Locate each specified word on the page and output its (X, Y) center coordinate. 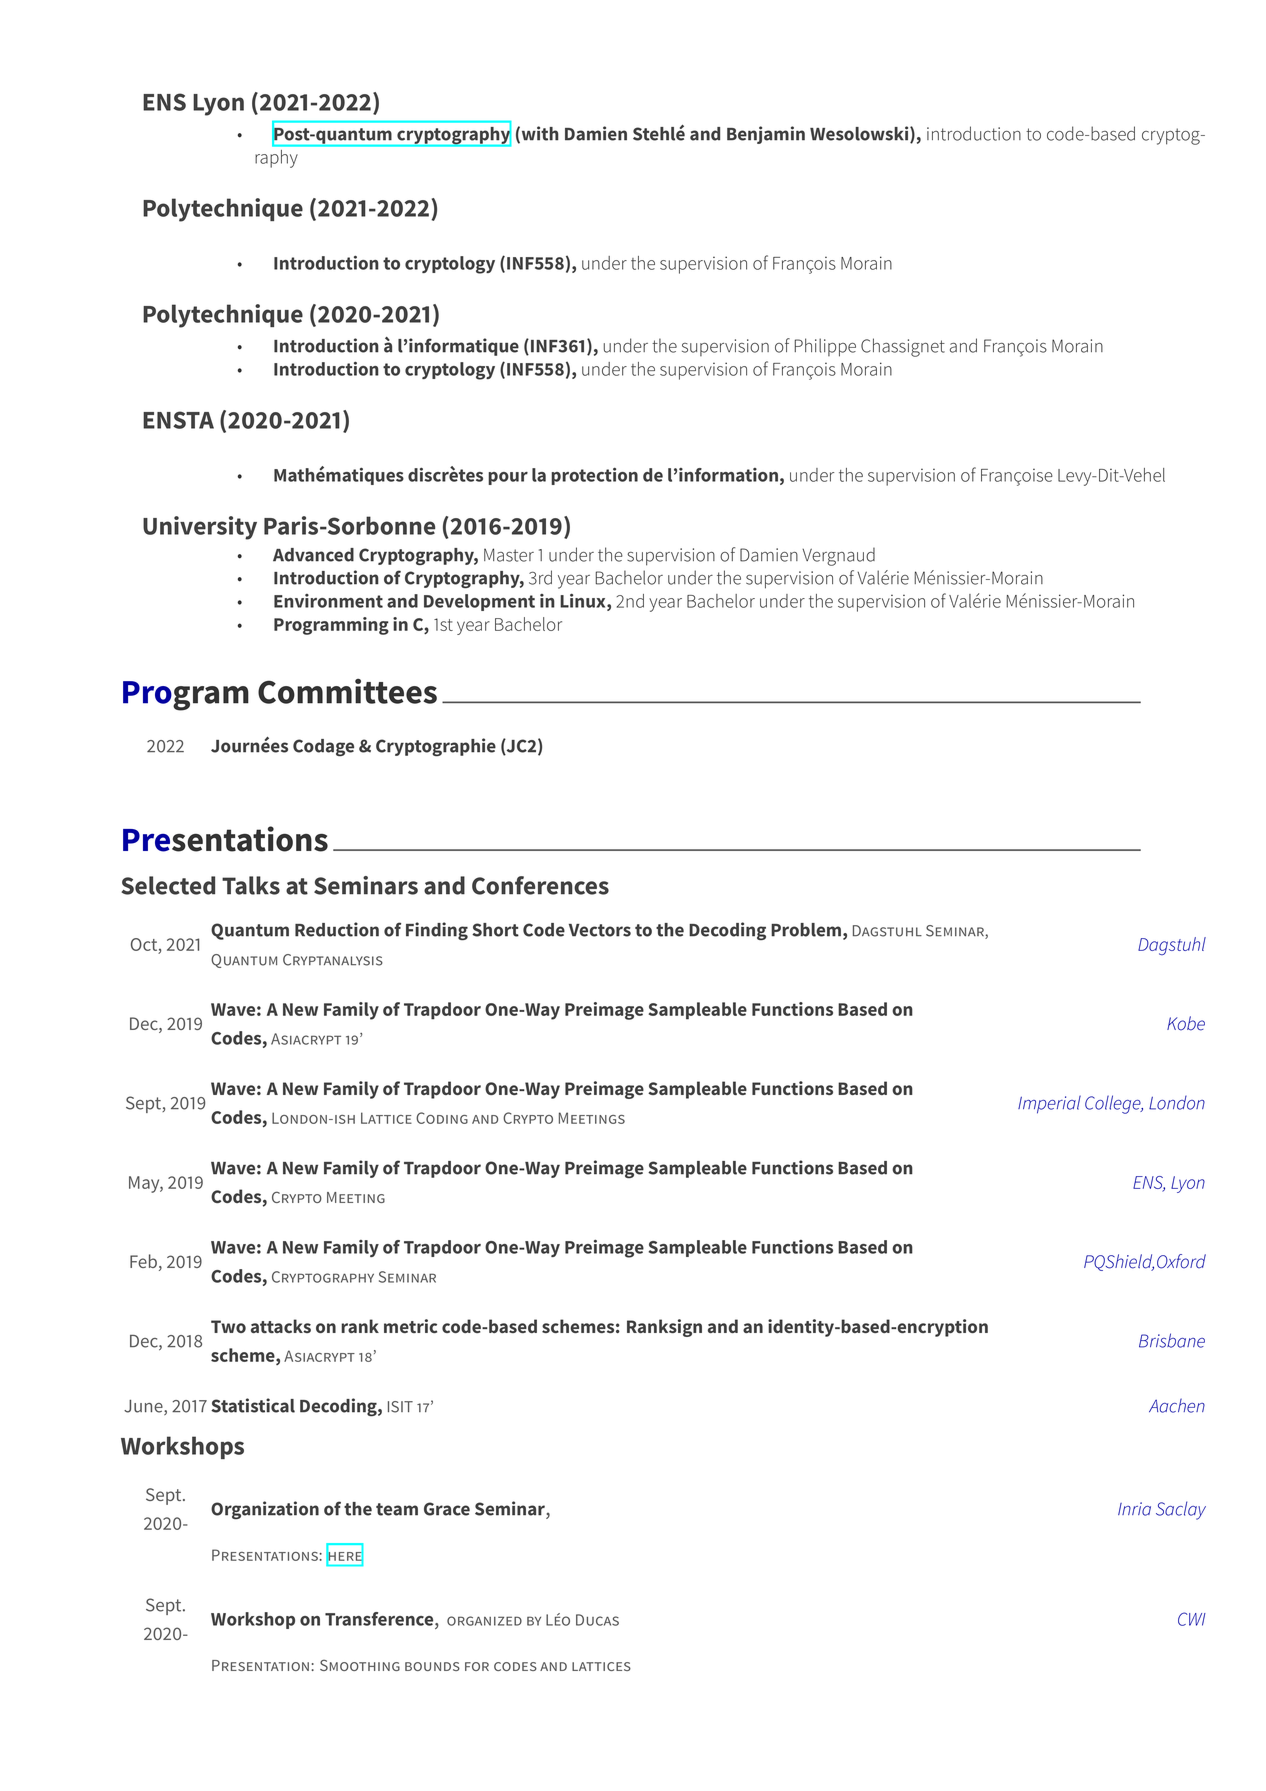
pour (508, 478)
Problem (807, 931)
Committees (347, 691)
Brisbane (1172, 1340)
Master (509, 555)
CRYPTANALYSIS (333, 960)
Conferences (540, 885)
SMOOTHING (360, 1665)
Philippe (825, 347)
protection (594, 476)
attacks (281, 1326)
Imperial (1049, 1104)
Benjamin (766, 135)
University (200, 528)
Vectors (600, 930)
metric (410, 1326)
